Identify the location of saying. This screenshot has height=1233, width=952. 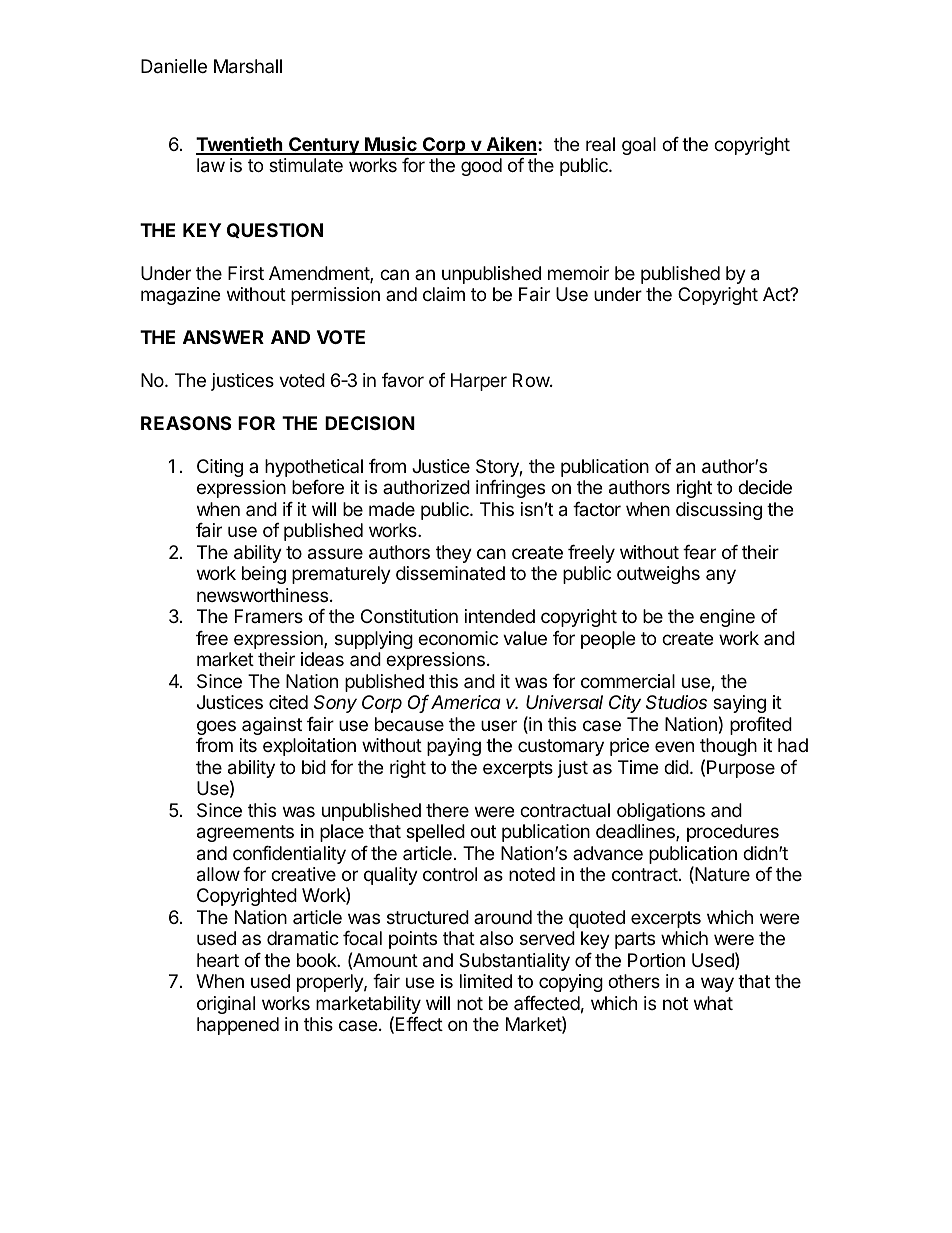
(739, 704).
